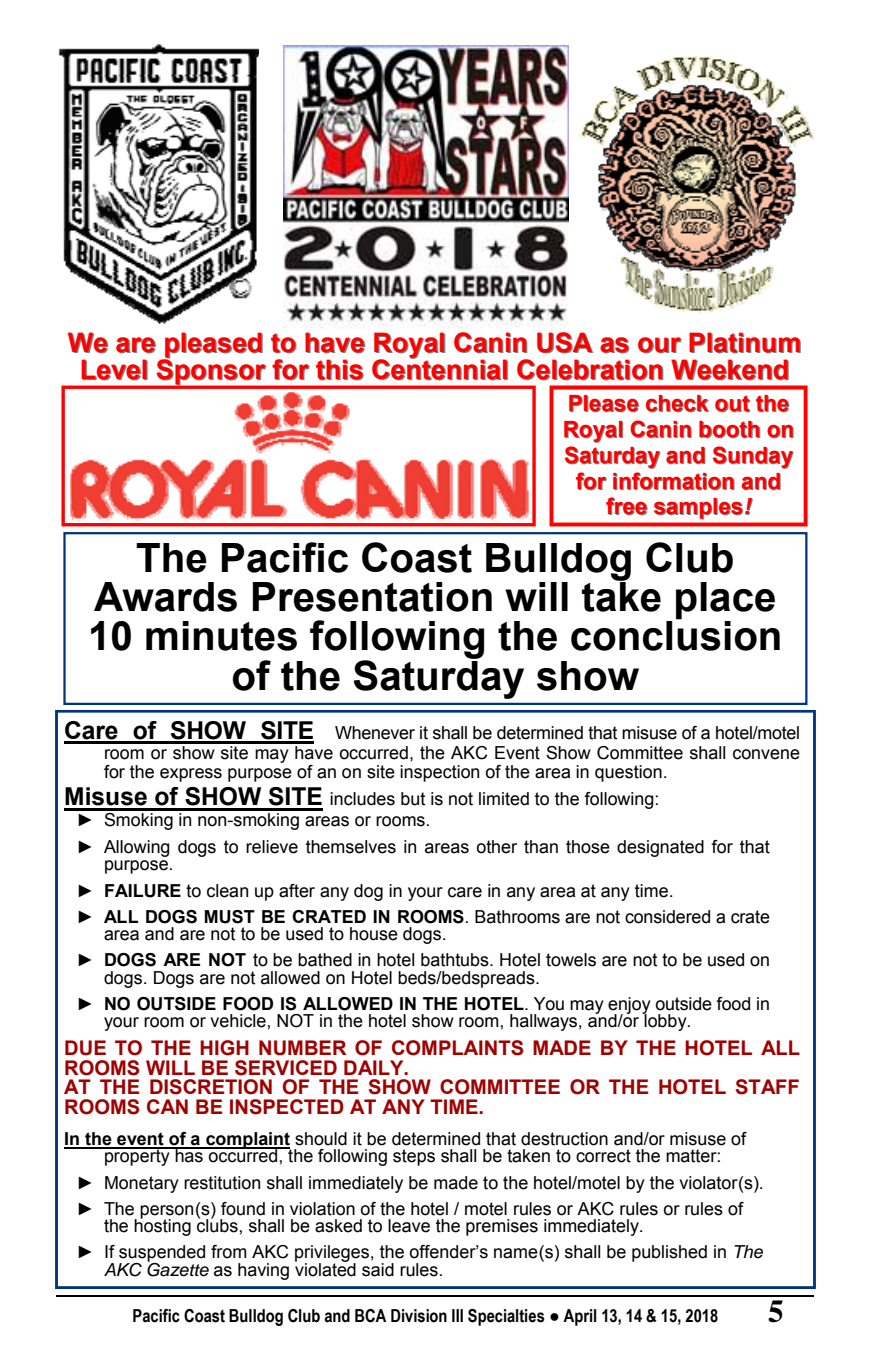 The width and height of the document is (887, 1372). I want to click on Division, so click(419, 1316).
